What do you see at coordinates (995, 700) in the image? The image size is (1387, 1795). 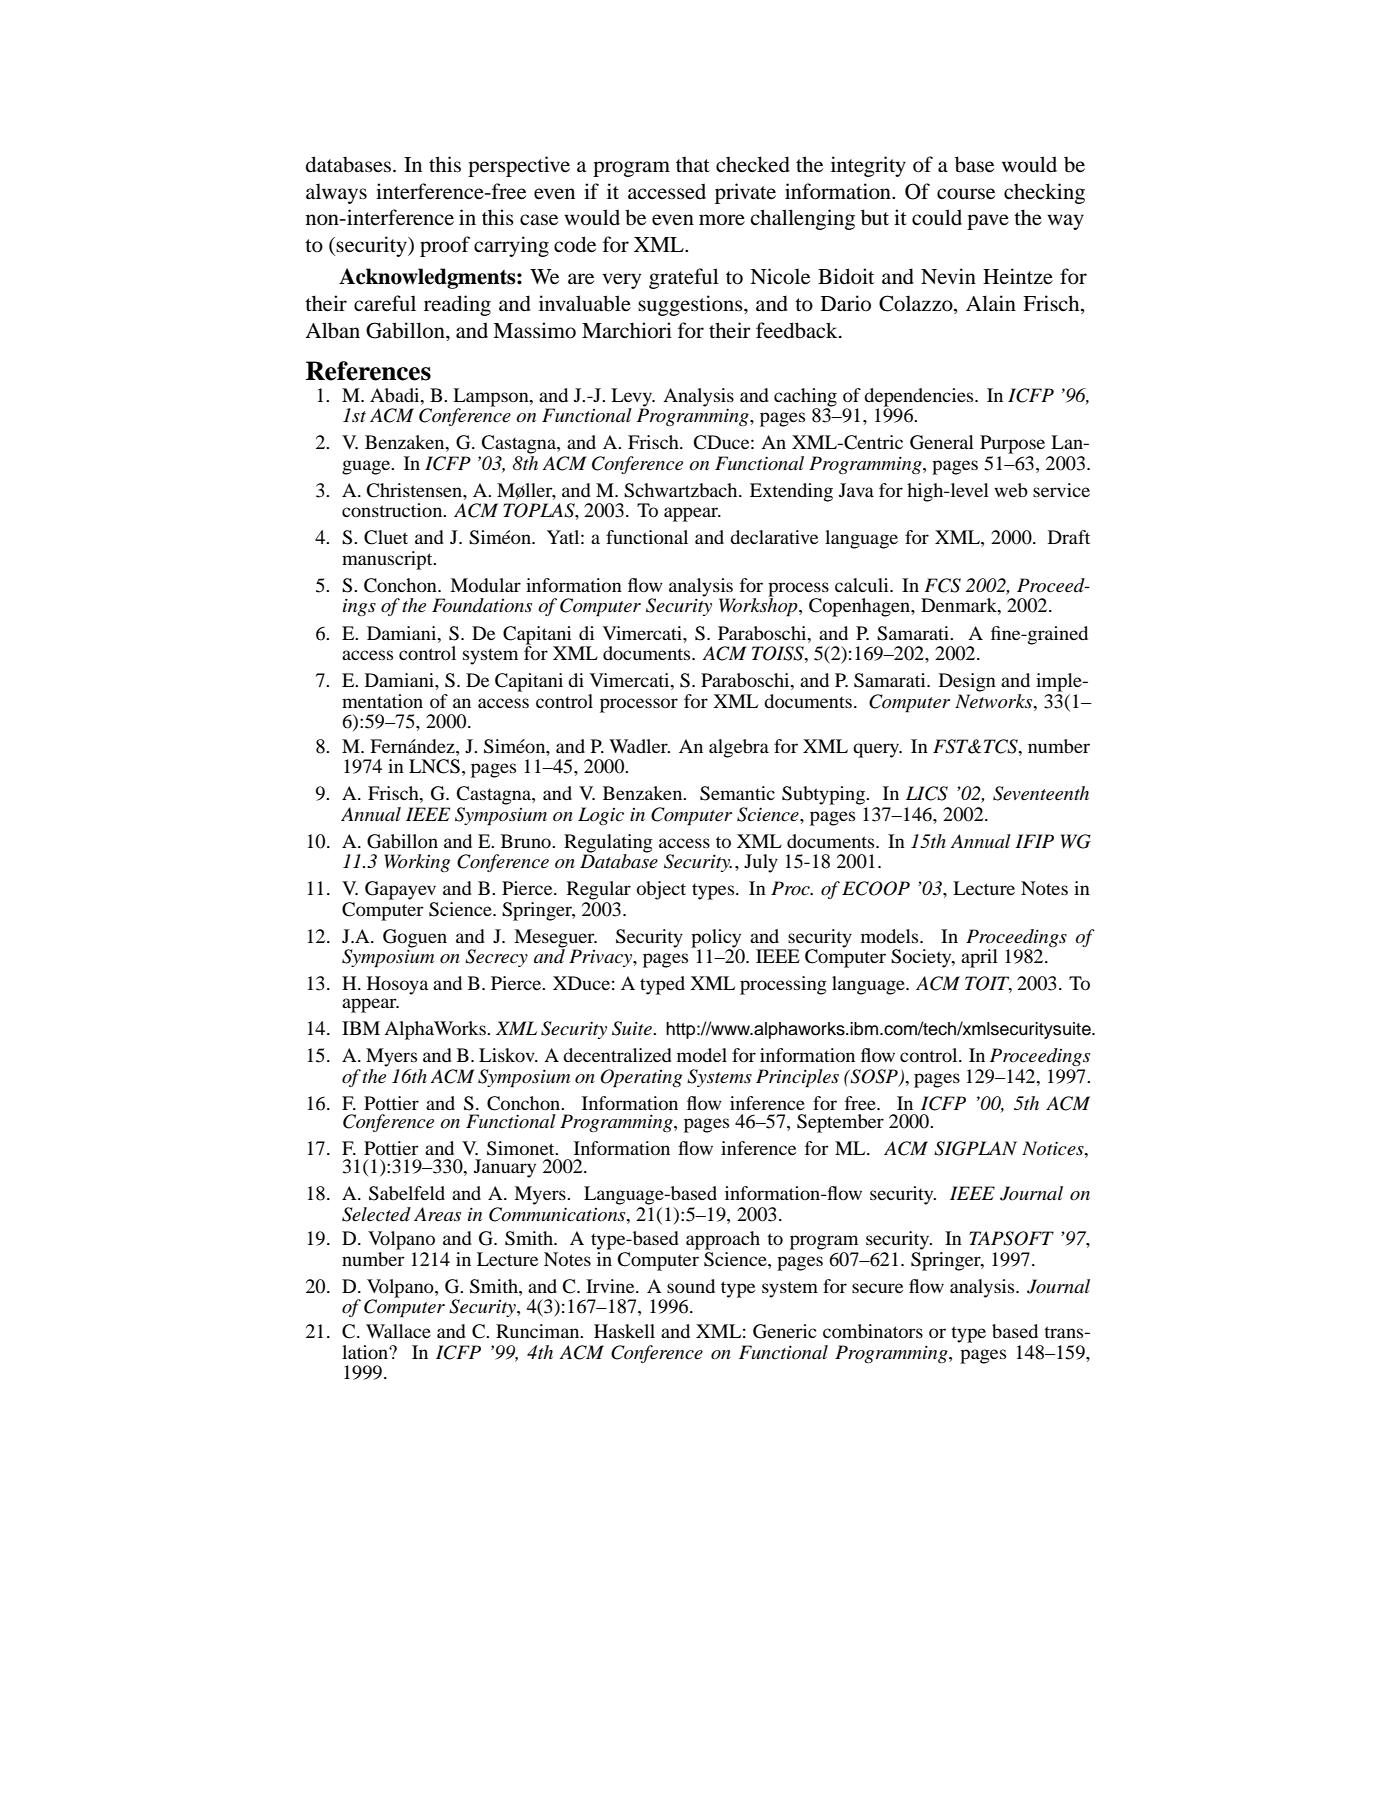 I see `Networks` at bounding box center [995, 700].
